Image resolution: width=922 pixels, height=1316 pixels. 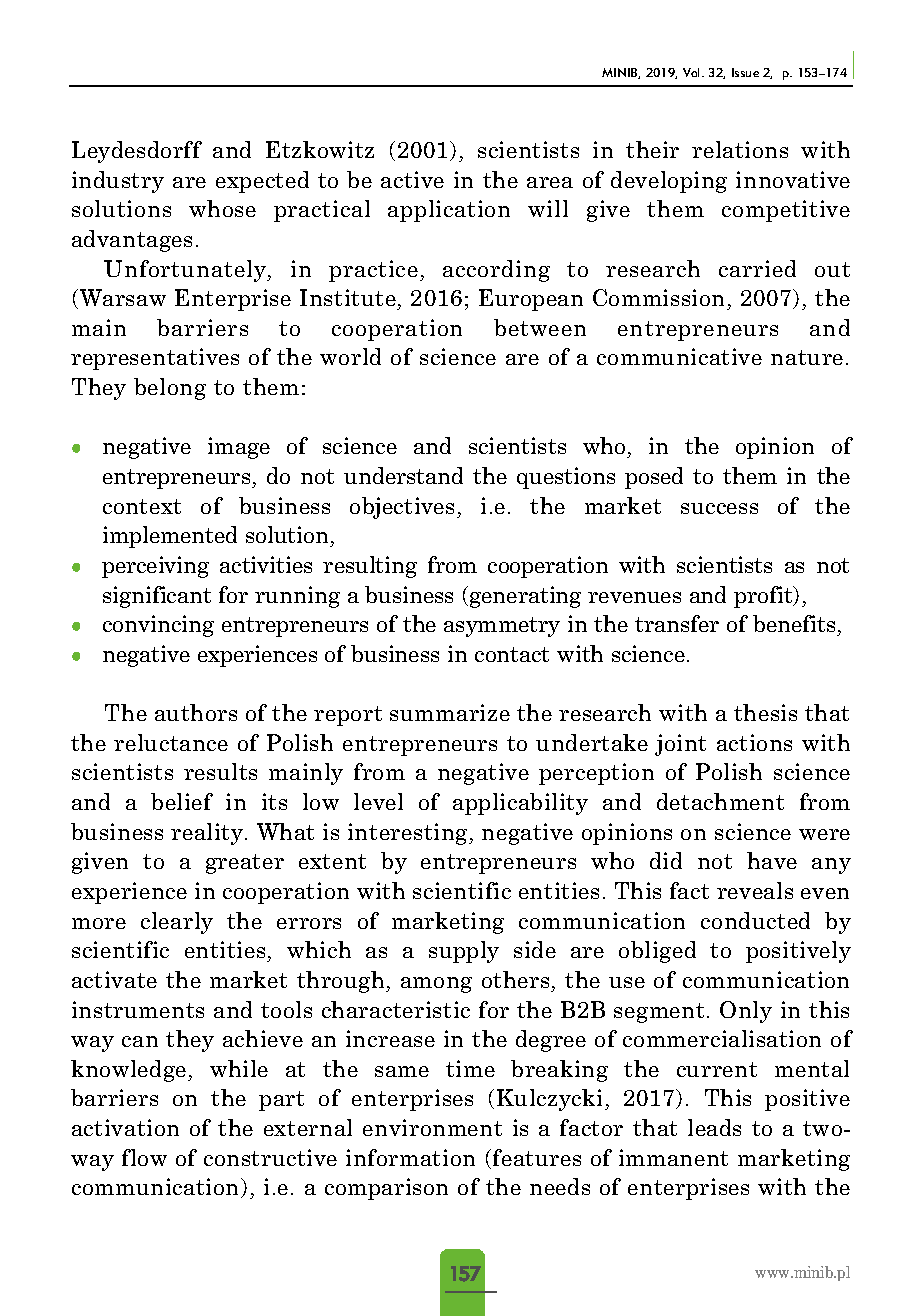 I want to click on industry, so click(x=118, y=182).
